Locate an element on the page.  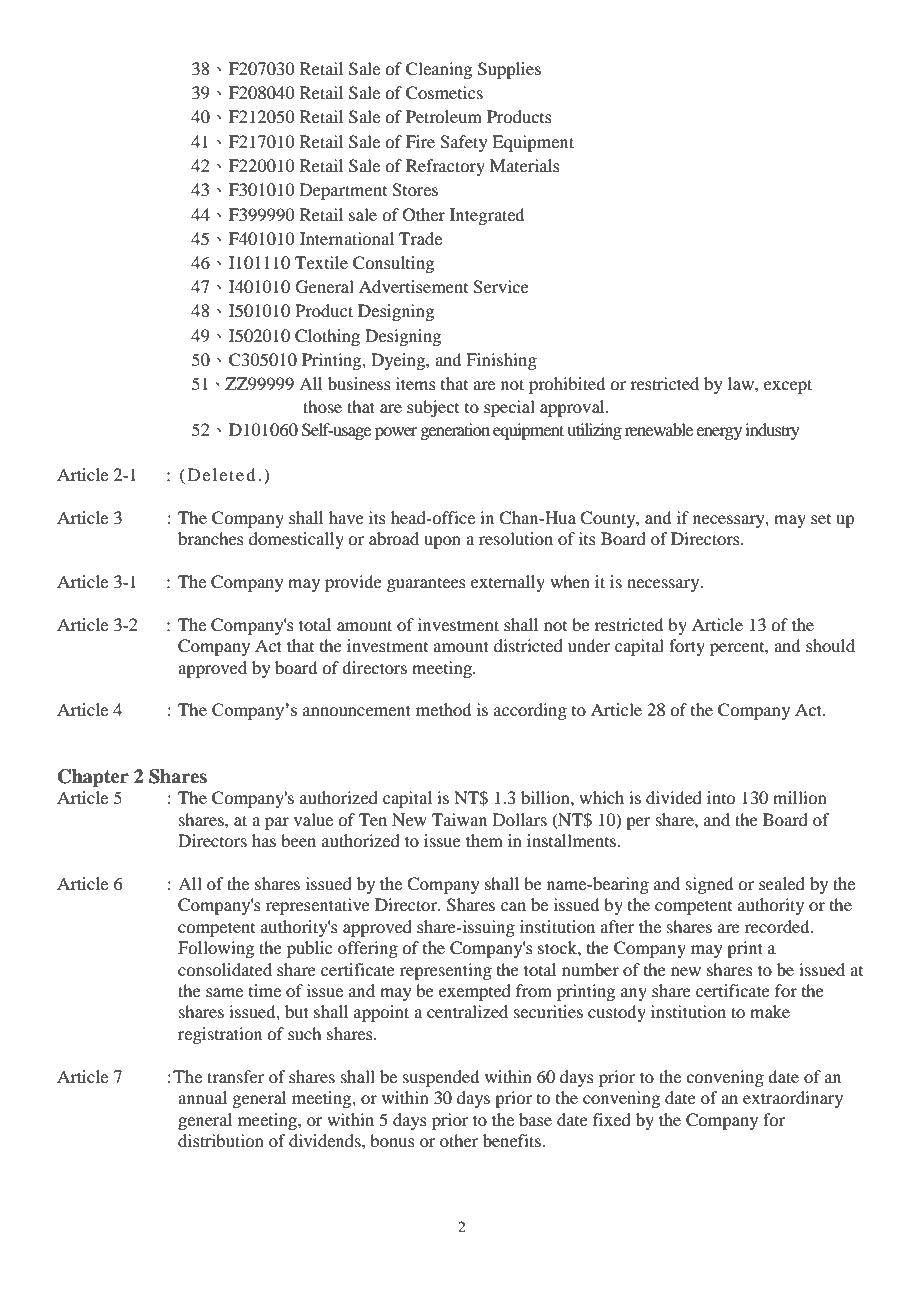
Department is located at coordinates (343, 191).
